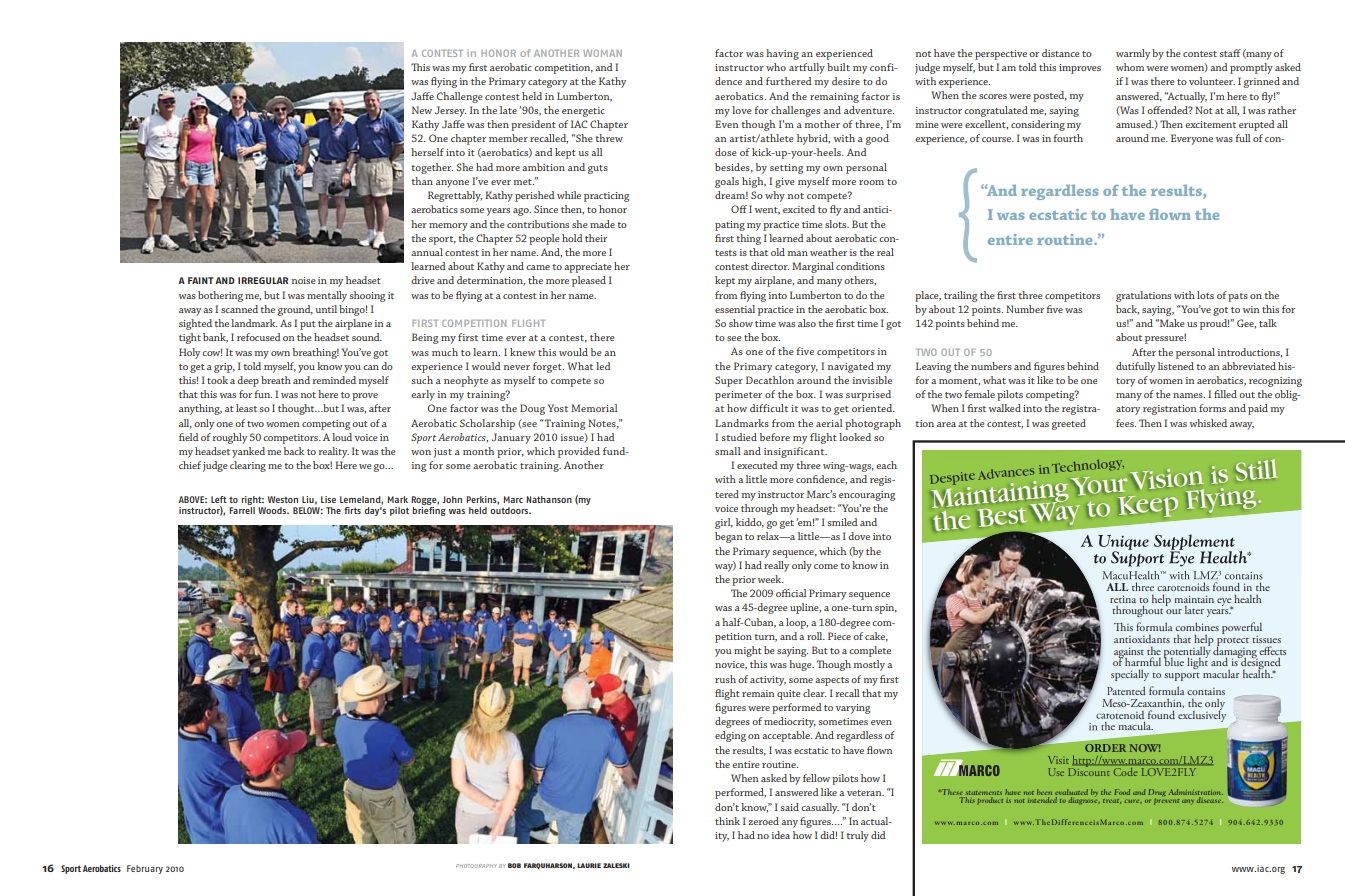 This screenshot has width=1345, height=896. I want to click on refocused, so click(259, 337).
